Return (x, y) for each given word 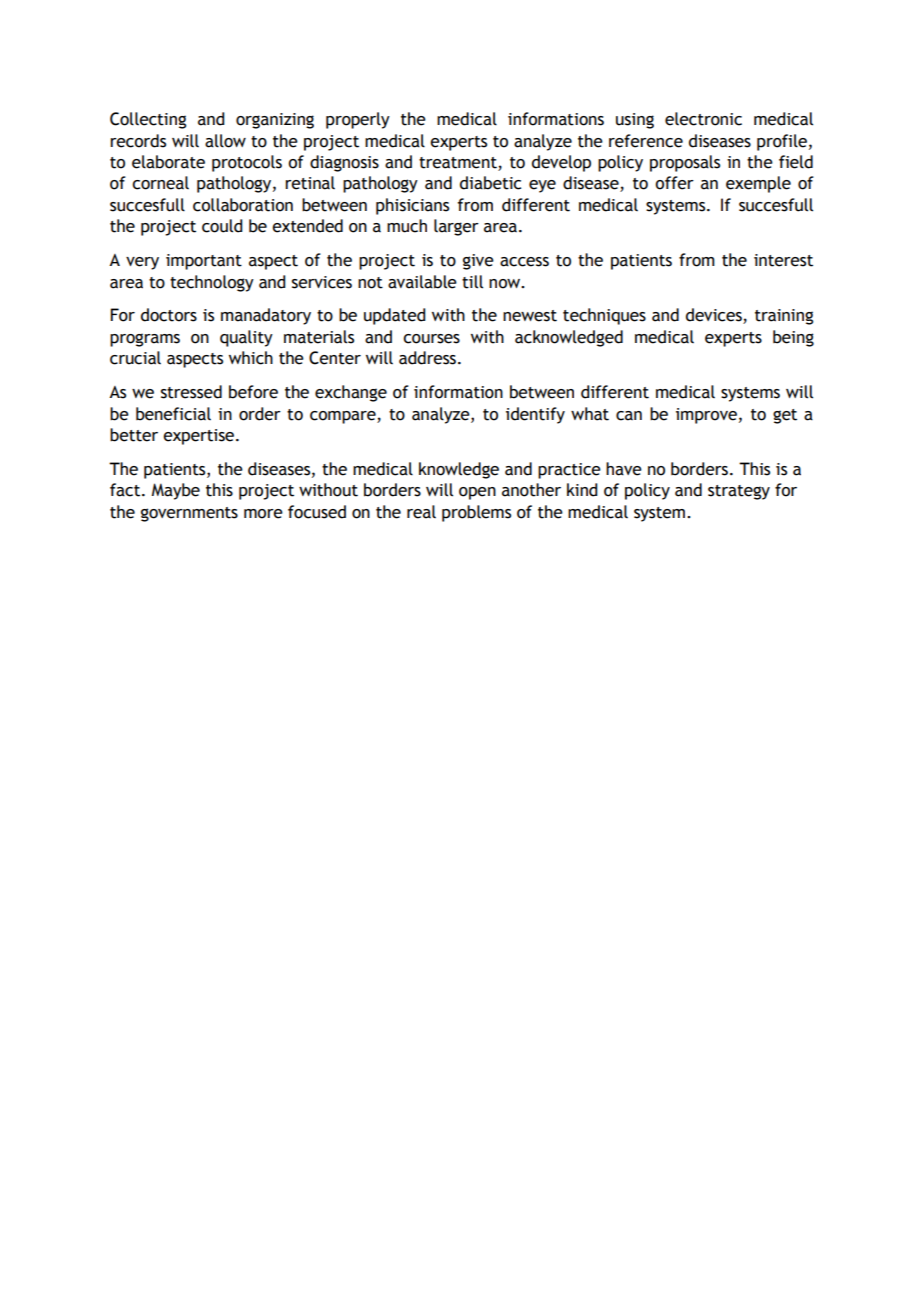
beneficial (173, 414)
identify (535, 415)
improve (706, 416)
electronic (703, 119)
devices (715, 316)
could (222, 226)
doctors (169, 315)
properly (358, 120)
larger (456, 227)
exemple (758, 184)
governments (189, 514)
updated (394, 316)
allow (225, 141)
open (477, 493)
